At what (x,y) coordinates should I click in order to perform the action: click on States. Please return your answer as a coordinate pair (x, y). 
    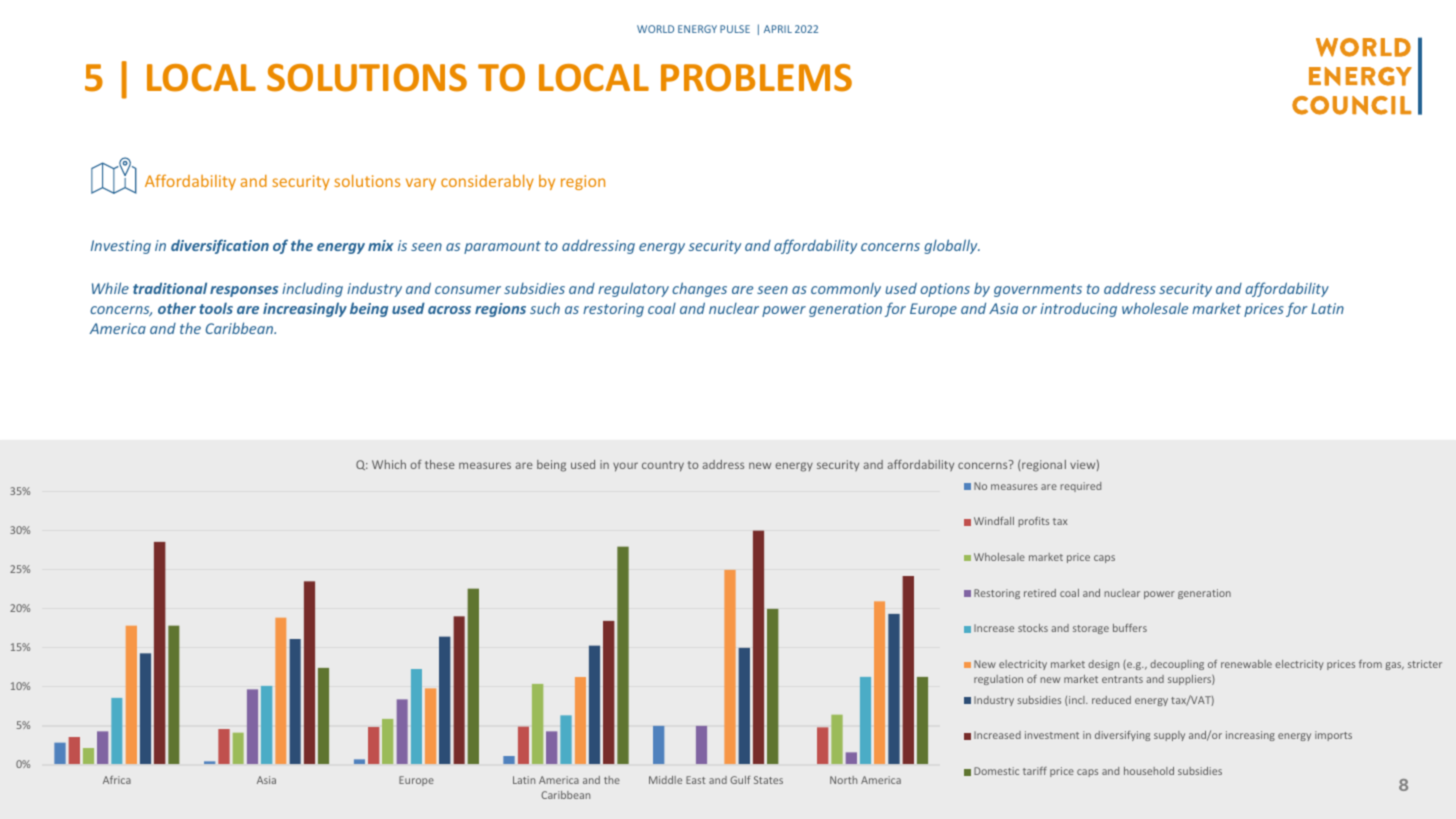
    Looking at the image, I should click on (768, 780).
